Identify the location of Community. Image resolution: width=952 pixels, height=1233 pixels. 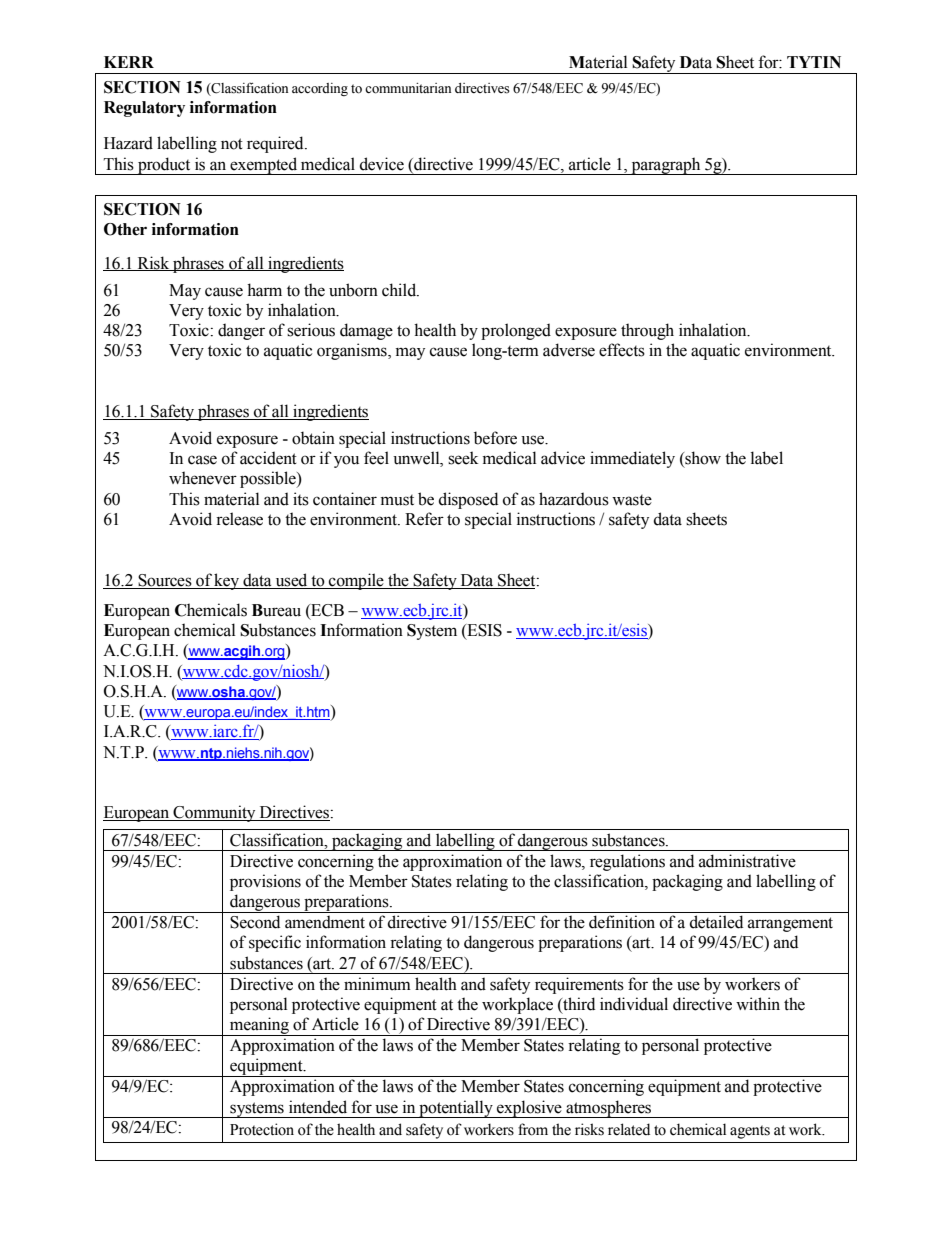
(214, 813).
